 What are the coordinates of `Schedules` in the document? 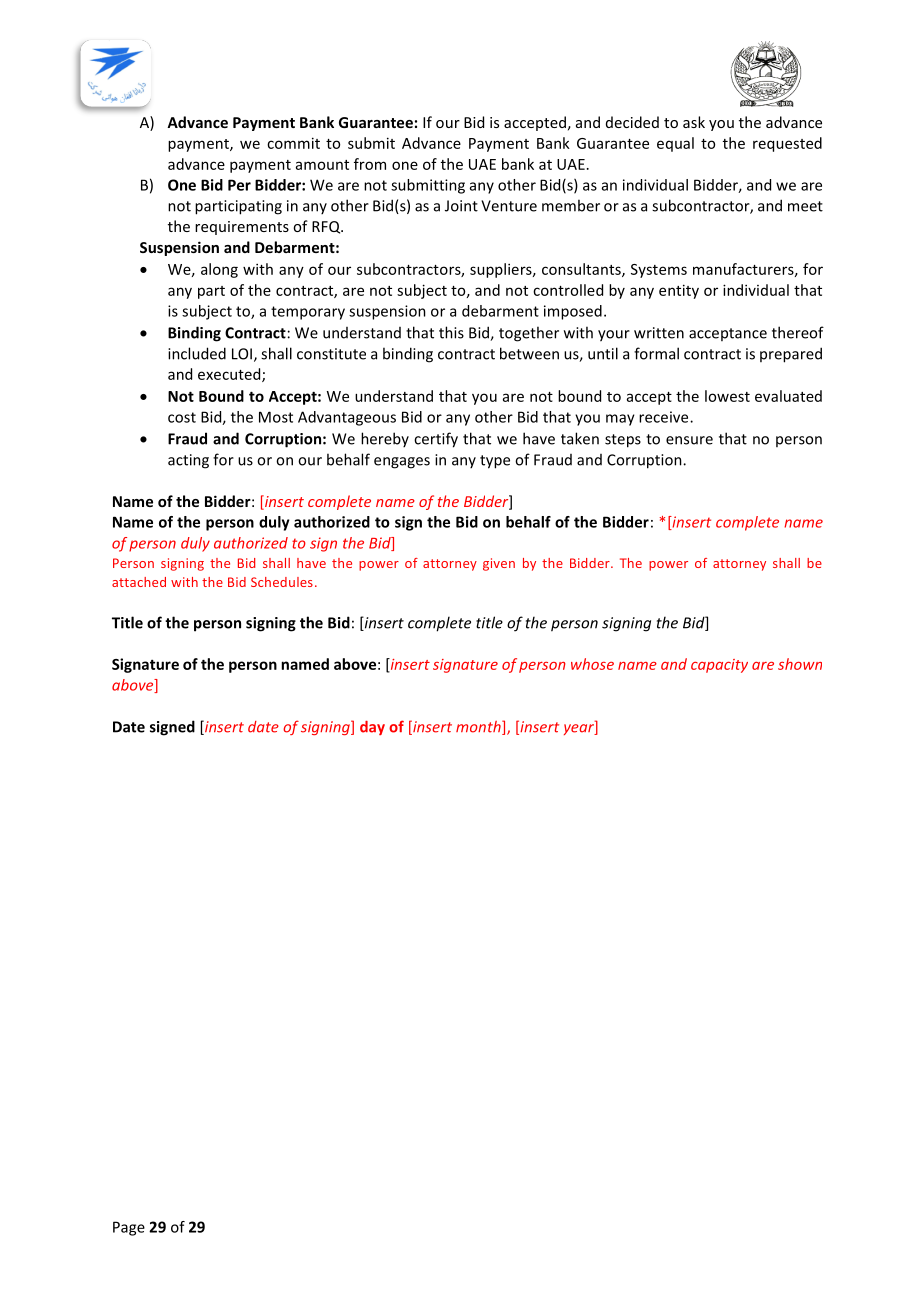 It's located at (282, 582).
